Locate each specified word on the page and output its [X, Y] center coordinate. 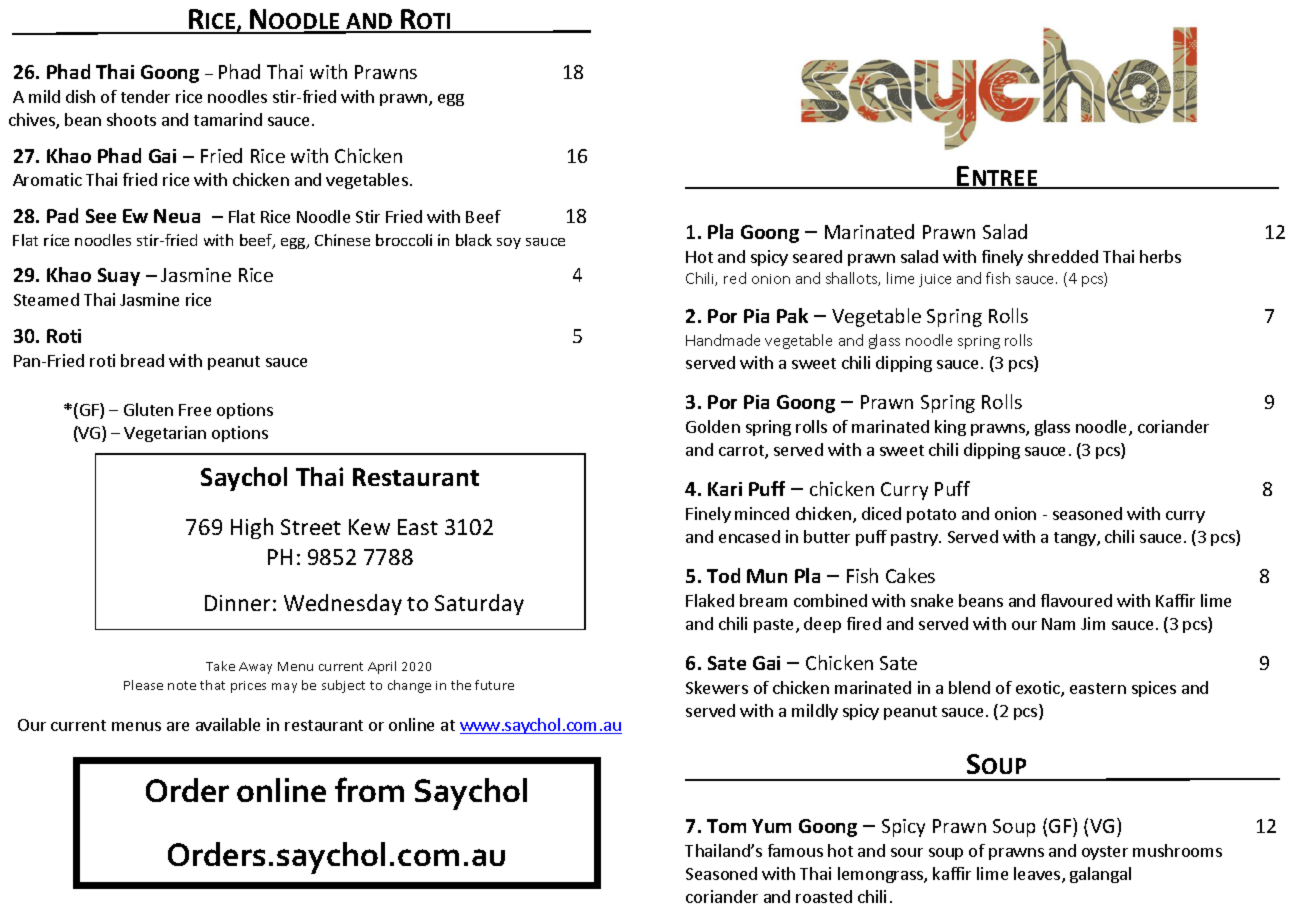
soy [509, 243]
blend [969, 687]
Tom [726, 826]
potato [931, 516]
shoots [131, 119]
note [182, 685]
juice [935, 280]
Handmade [723, 340]
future [494, 685]
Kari [725, 489]
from [369, 789]
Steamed [46, 299]
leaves [1038, 875]
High [252, 528]
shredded [1063, 256]
